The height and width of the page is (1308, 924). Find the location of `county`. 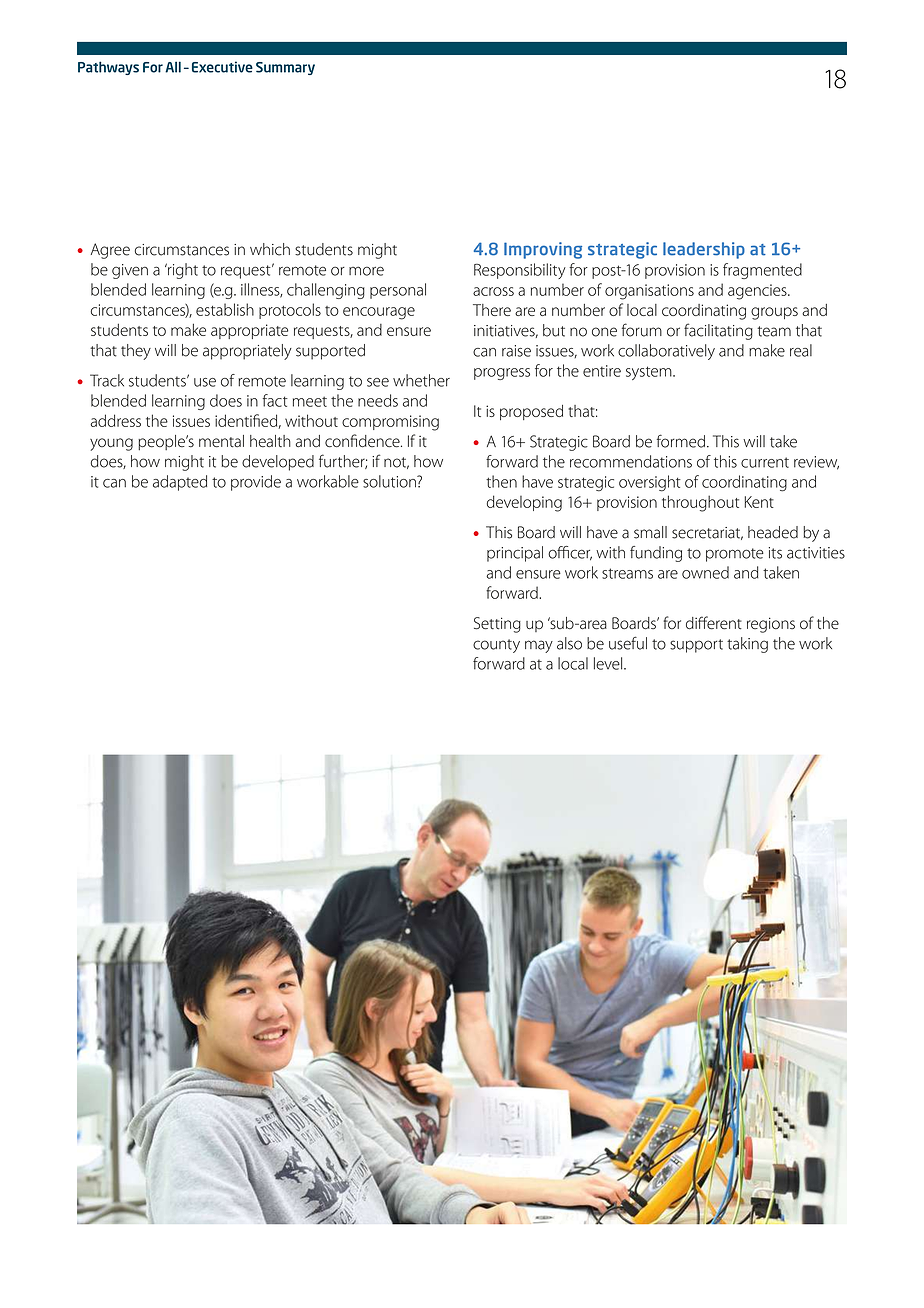

county is located at coordinates (496, 646).
